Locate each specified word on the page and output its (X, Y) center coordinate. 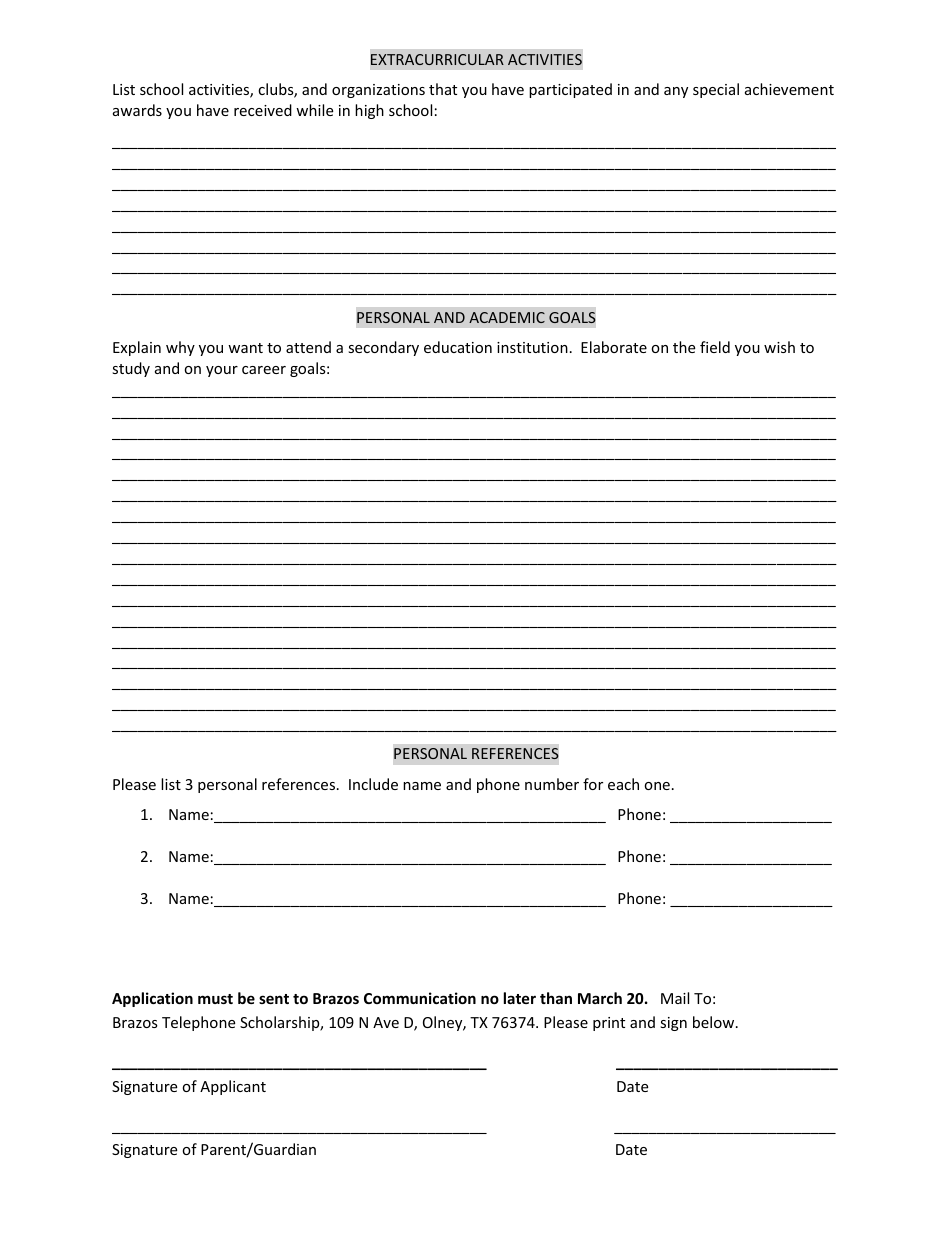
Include (373, 784)
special (716, 90)
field (715, 347)
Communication (420, 998)
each (623, 784)
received (263, 110)
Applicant (233, 1087)
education (458, 347)
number (552, 784)
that (443, 89)
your (222, 371)
